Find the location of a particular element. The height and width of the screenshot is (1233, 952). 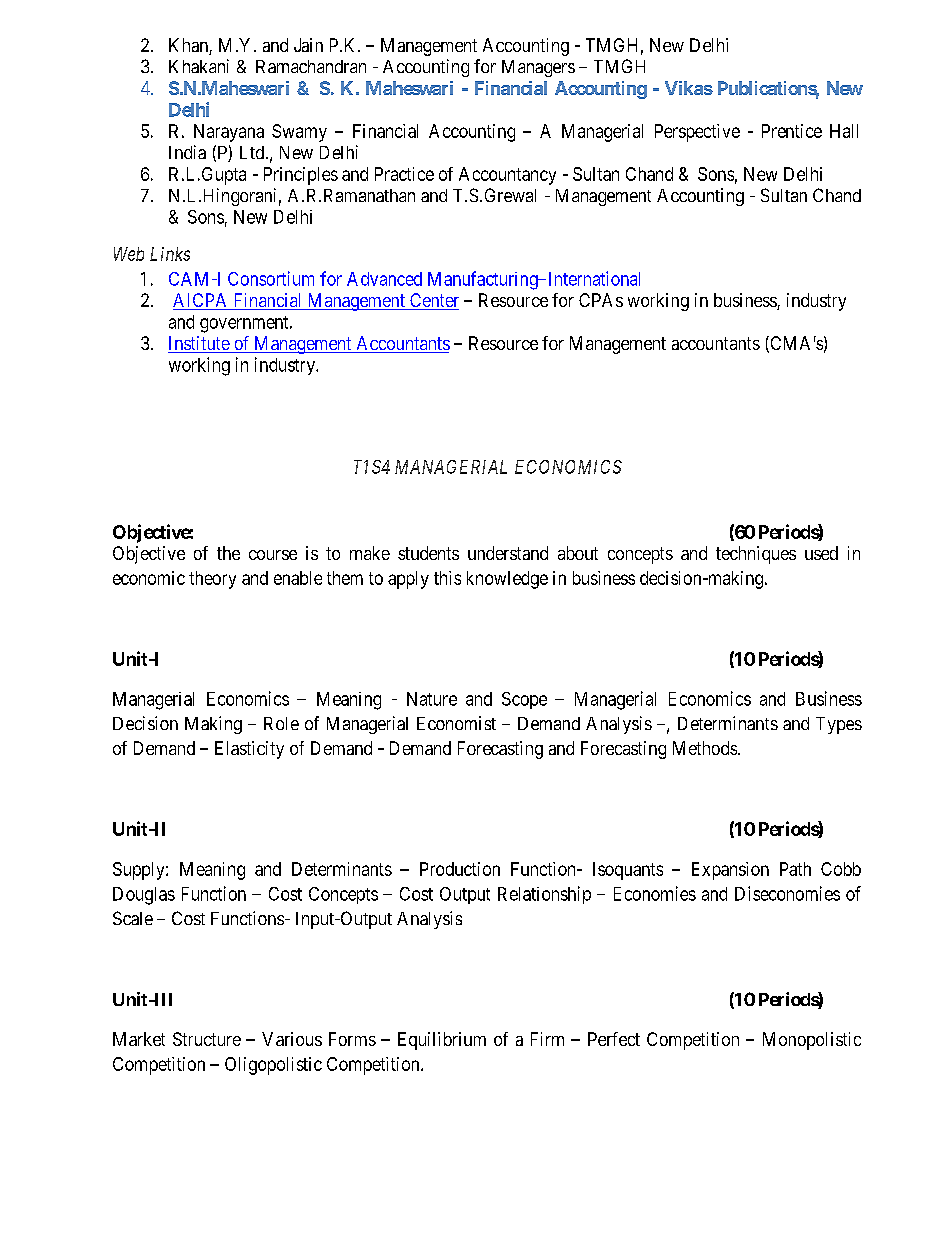

understand is located at coordinates (508, 553).
